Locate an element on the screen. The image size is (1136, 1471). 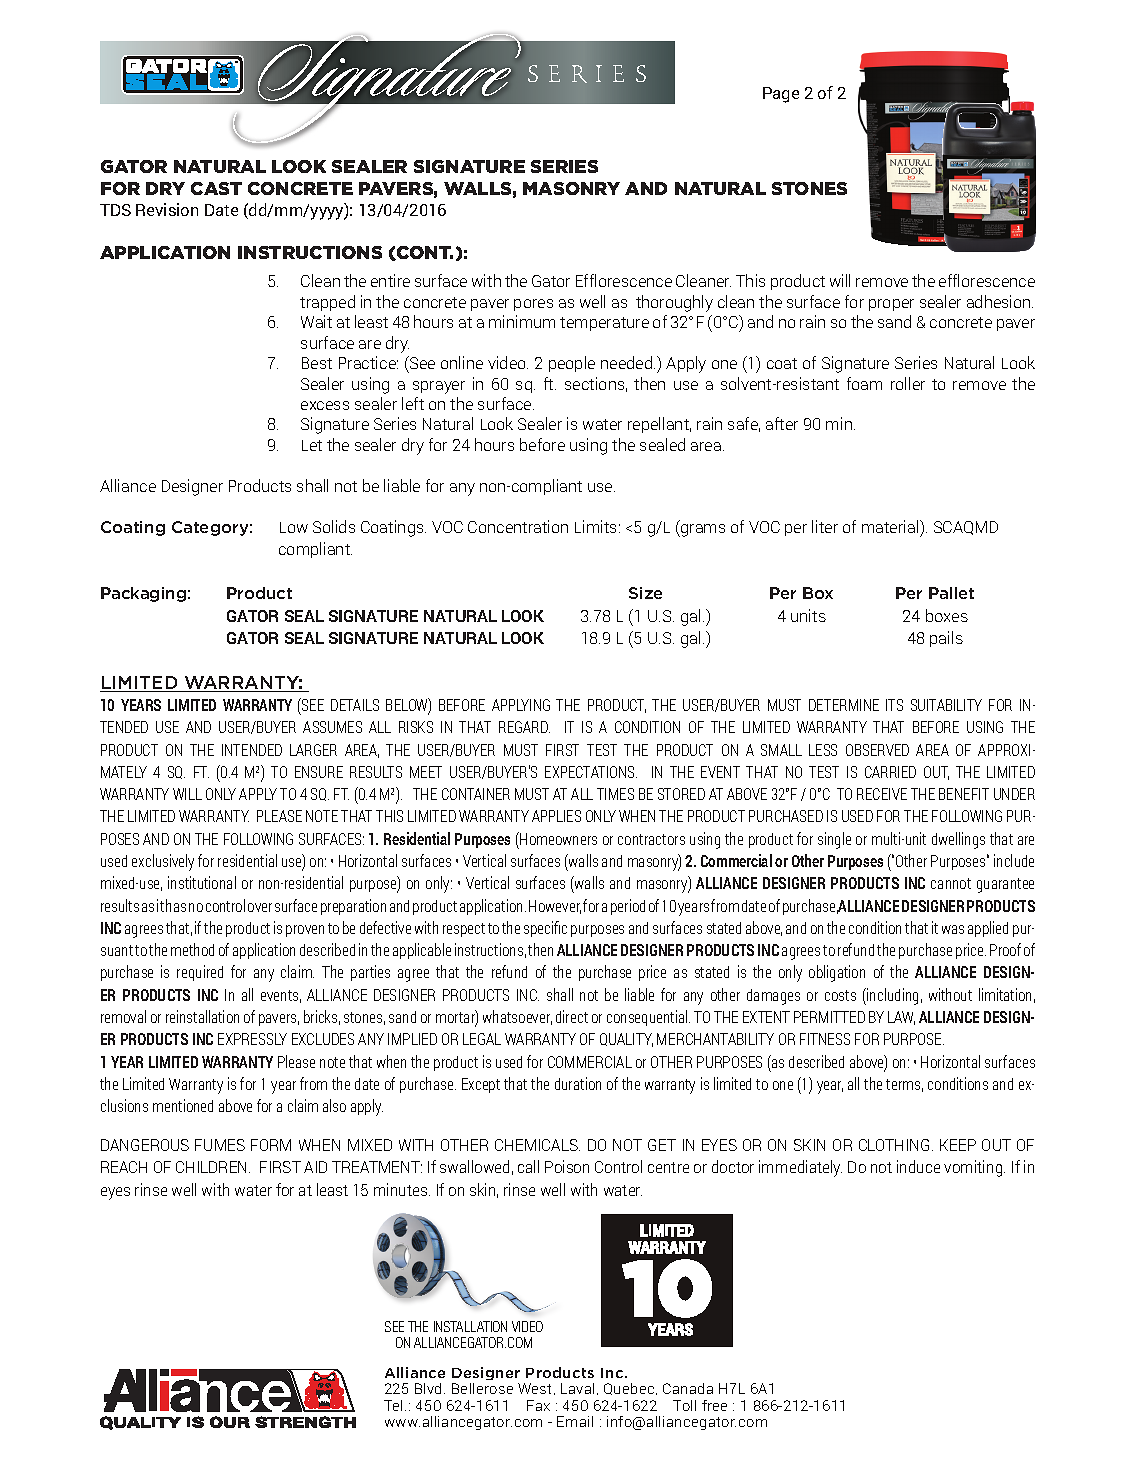
people is located at coordinates (572, 364).
